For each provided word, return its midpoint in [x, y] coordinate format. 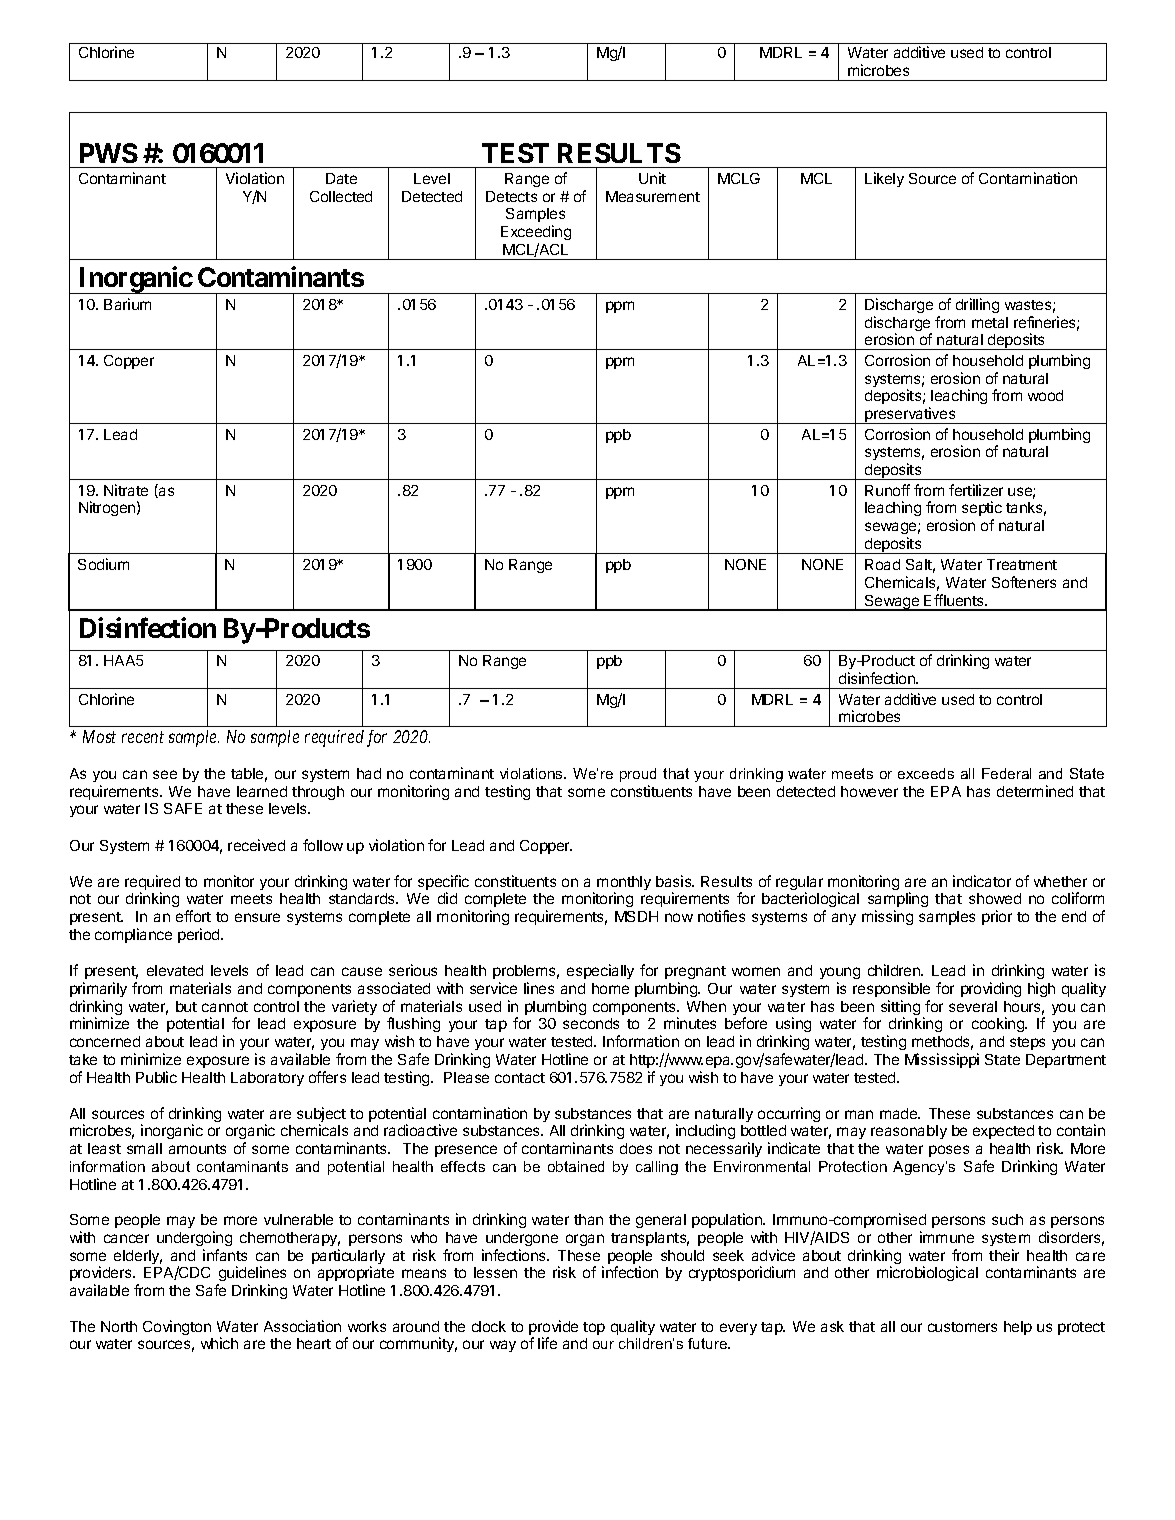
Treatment [1022, 564]
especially [600, 971]
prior [997, 917]
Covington [177, 1327]
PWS [109, 153]
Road [882, 564]
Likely [884, 179]
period [200, 935]
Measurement [653, 196]
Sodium [103, 564]
